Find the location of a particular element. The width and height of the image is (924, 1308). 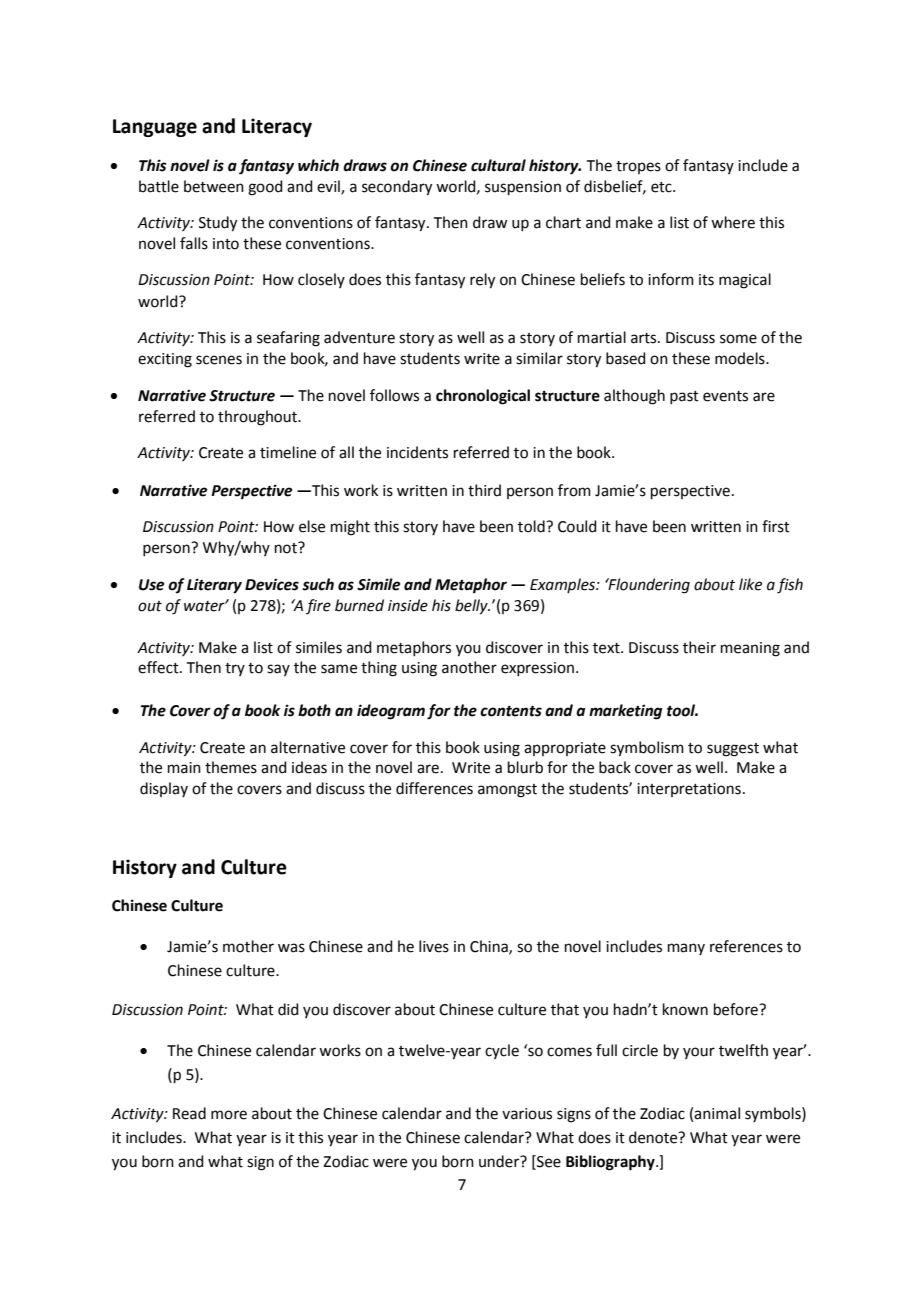

models is located at coordinates (741, 358).
